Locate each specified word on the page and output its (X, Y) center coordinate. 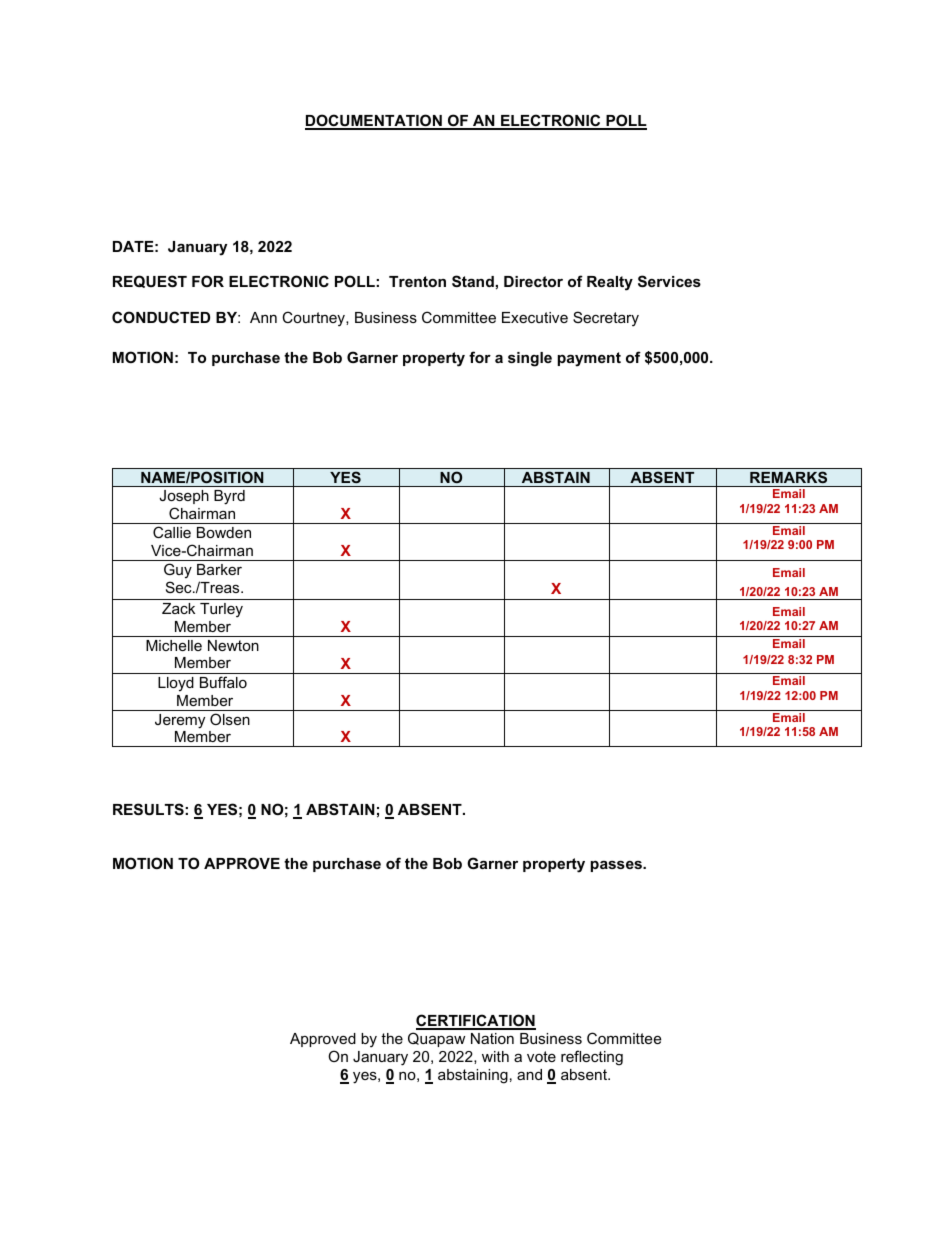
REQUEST (150, 281)
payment (589, 359)
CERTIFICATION (476, 1021)
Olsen (230, 719)
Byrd (229, 497)
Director (533, 281)
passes (617, 866)
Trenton (417, 281)
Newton (233, 645)
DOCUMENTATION (374, 121)
